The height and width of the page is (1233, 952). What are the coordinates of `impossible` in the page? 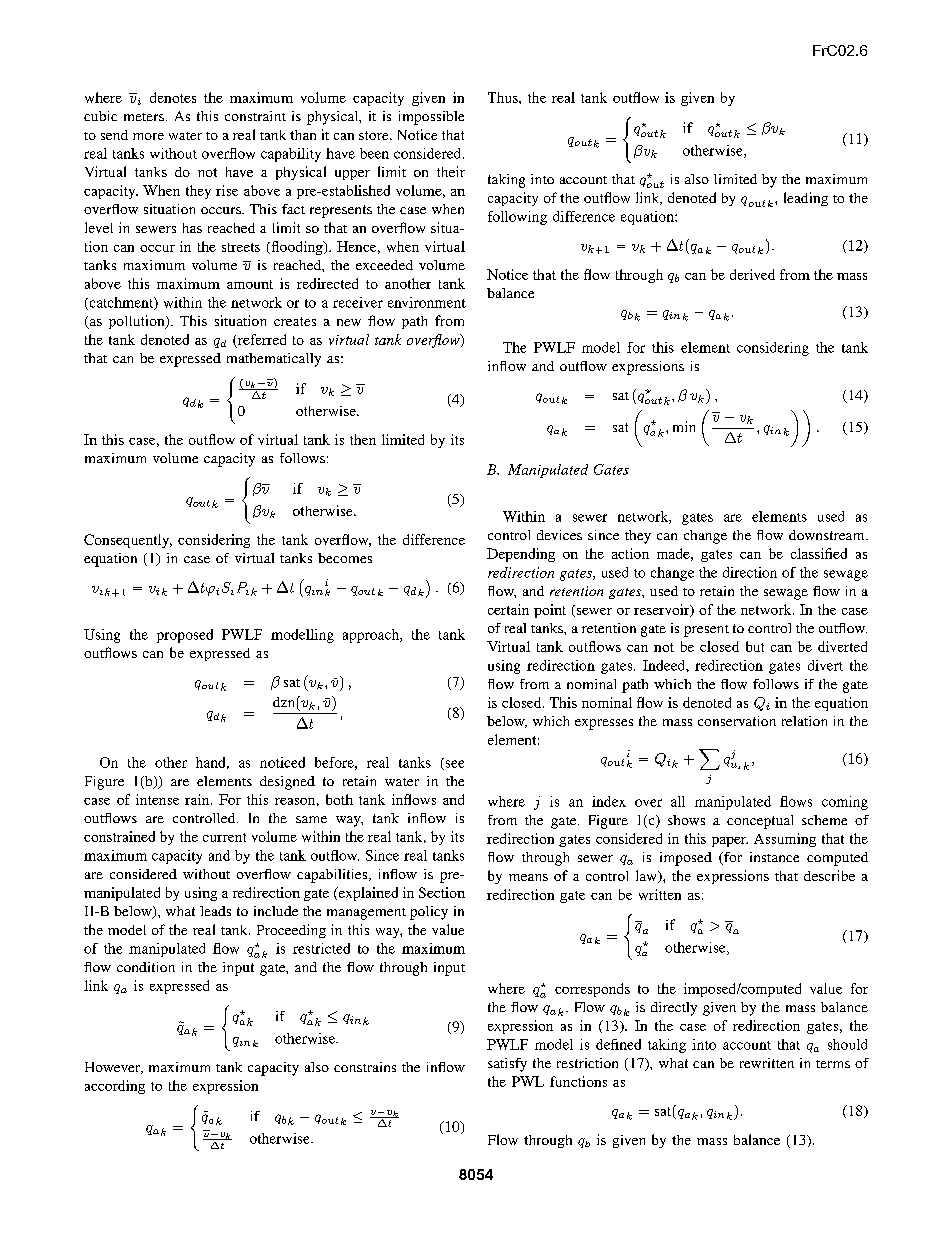 It's located at (431, 118).
